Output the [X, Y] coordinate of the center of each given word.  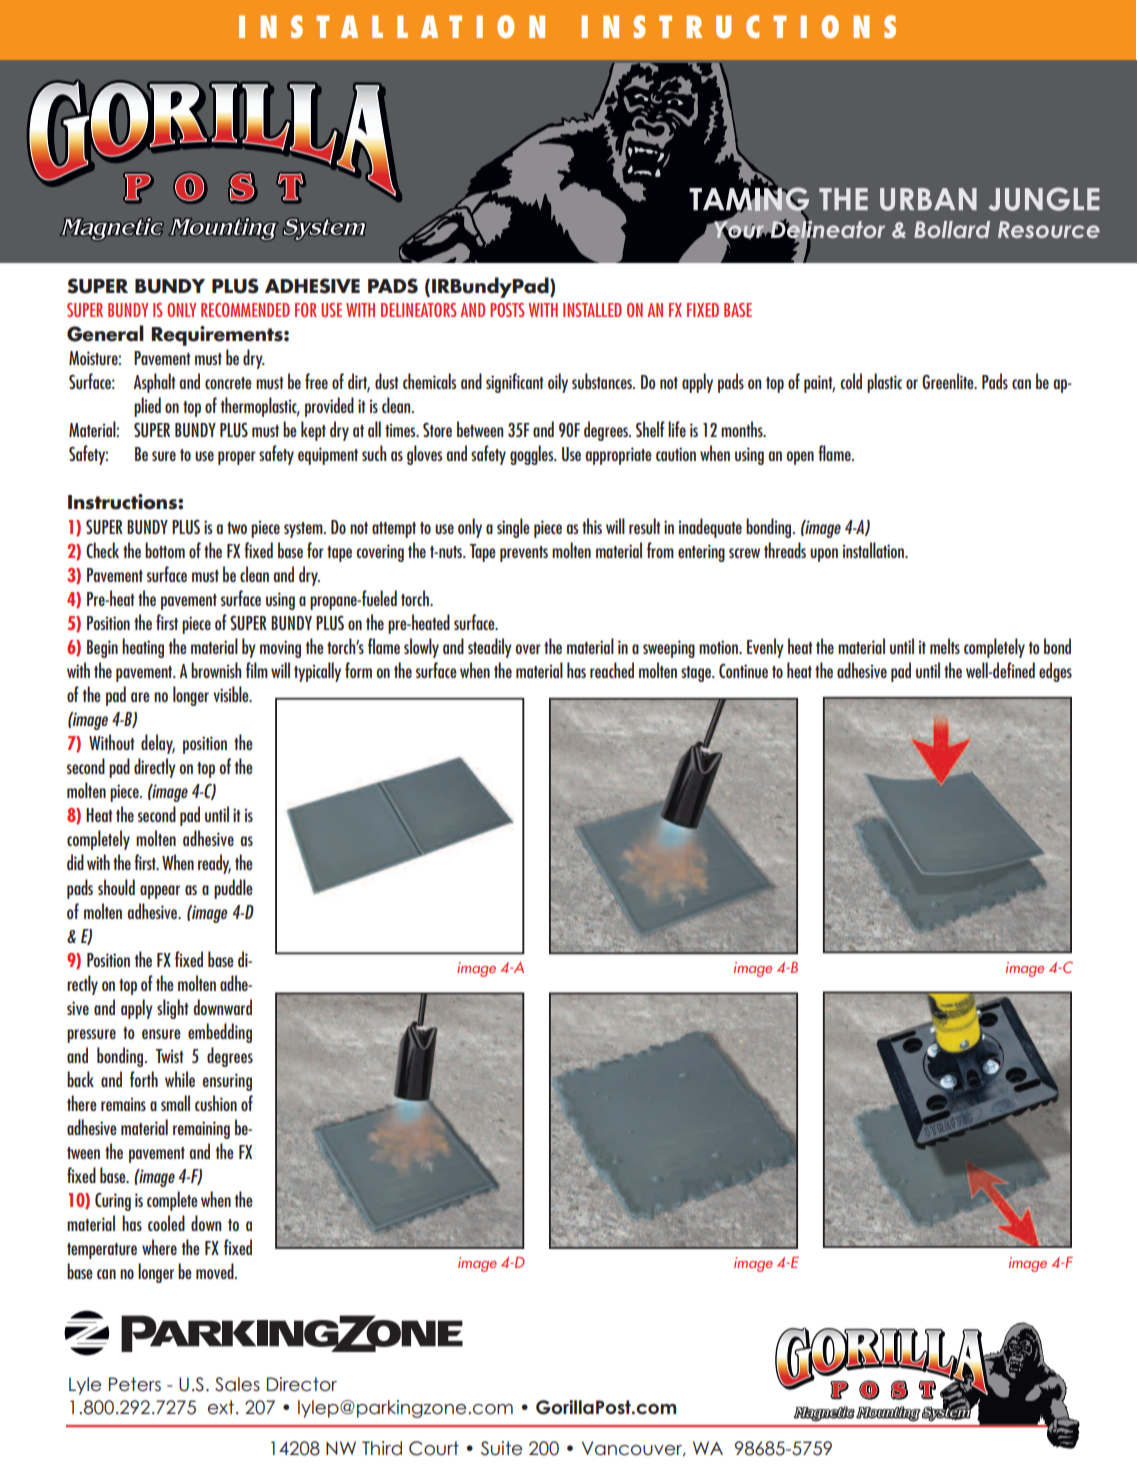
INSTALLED [592, 310]
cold [851, 381]
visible [232, 694]
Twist [170, 1056]
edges [1055, 672]
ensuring [227, 1082]
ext [221, 1407]
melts [945, 646]
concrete [228, 383]
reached [612, 670]
